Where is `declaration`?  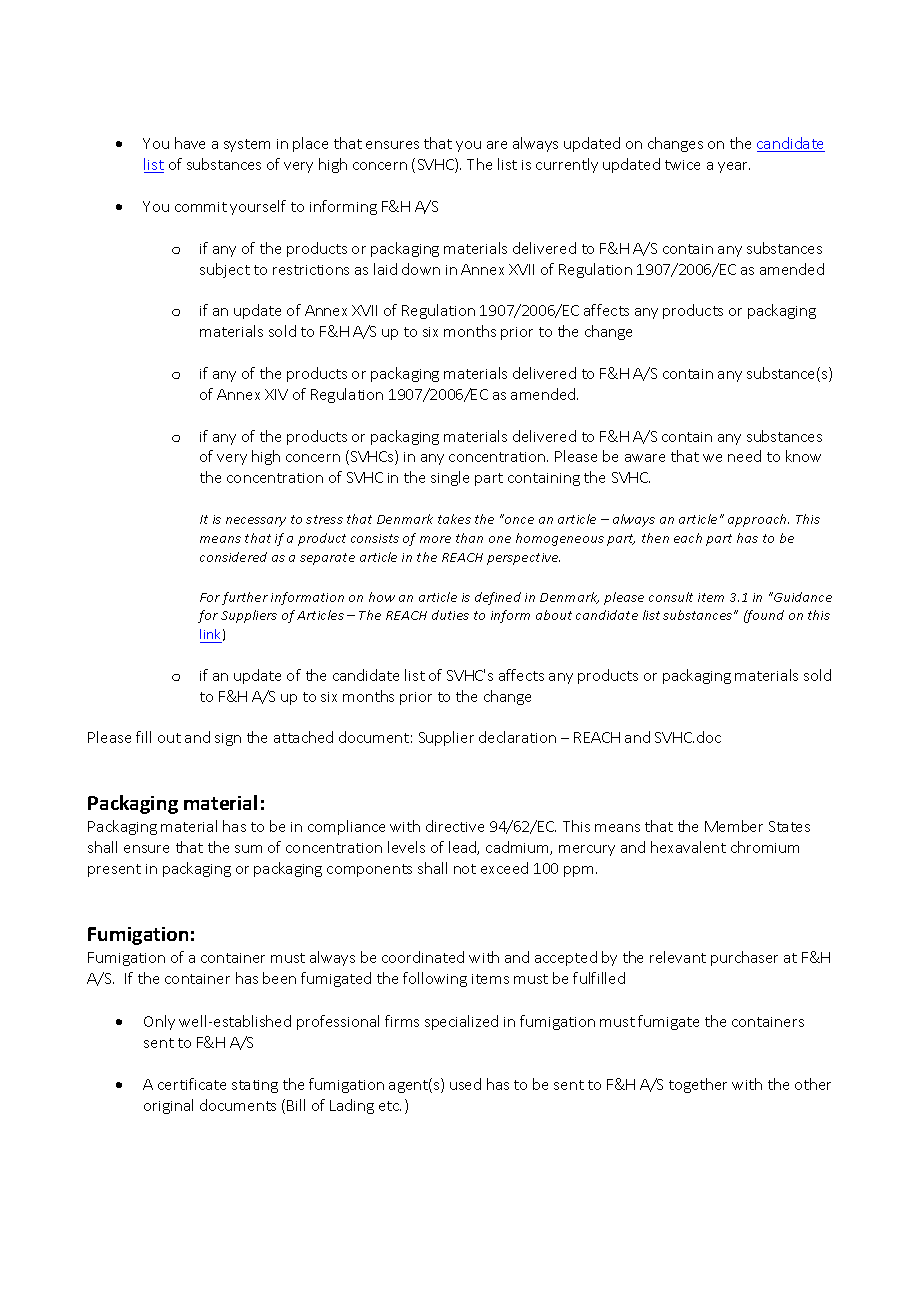
declaration is located at coordinates (517, 737).
